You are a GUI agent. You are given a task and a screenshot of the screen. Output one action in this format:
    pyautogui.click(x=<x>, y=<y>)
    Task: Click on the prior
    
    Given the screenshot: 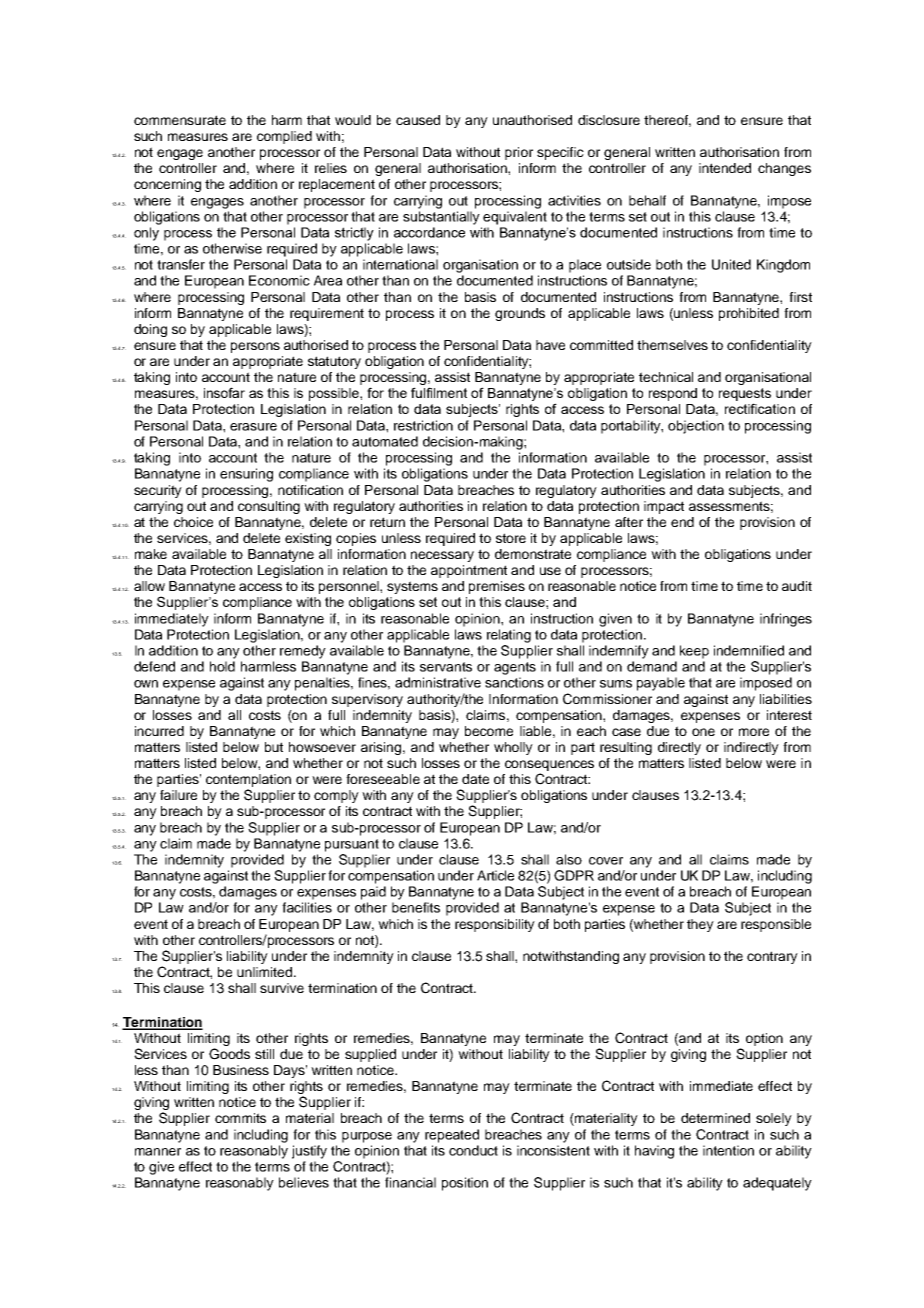 What is the action you would take?
    pyautogui.click(x=519, y=153)
